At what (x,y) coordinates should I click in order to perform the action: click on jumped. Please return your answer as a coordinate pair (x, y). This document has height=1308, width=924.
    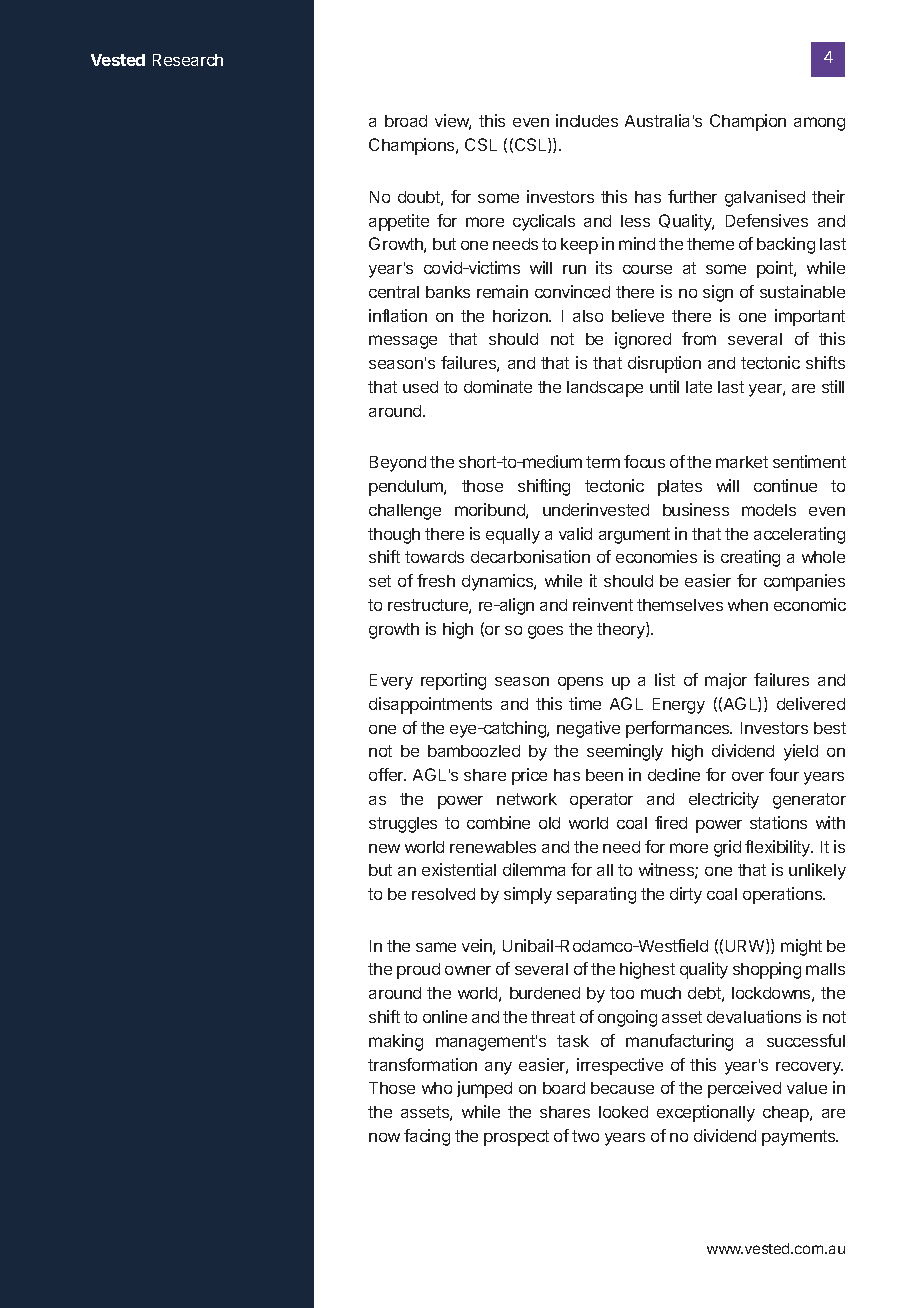
    Looking at the image, I should click on (484, 1089).
